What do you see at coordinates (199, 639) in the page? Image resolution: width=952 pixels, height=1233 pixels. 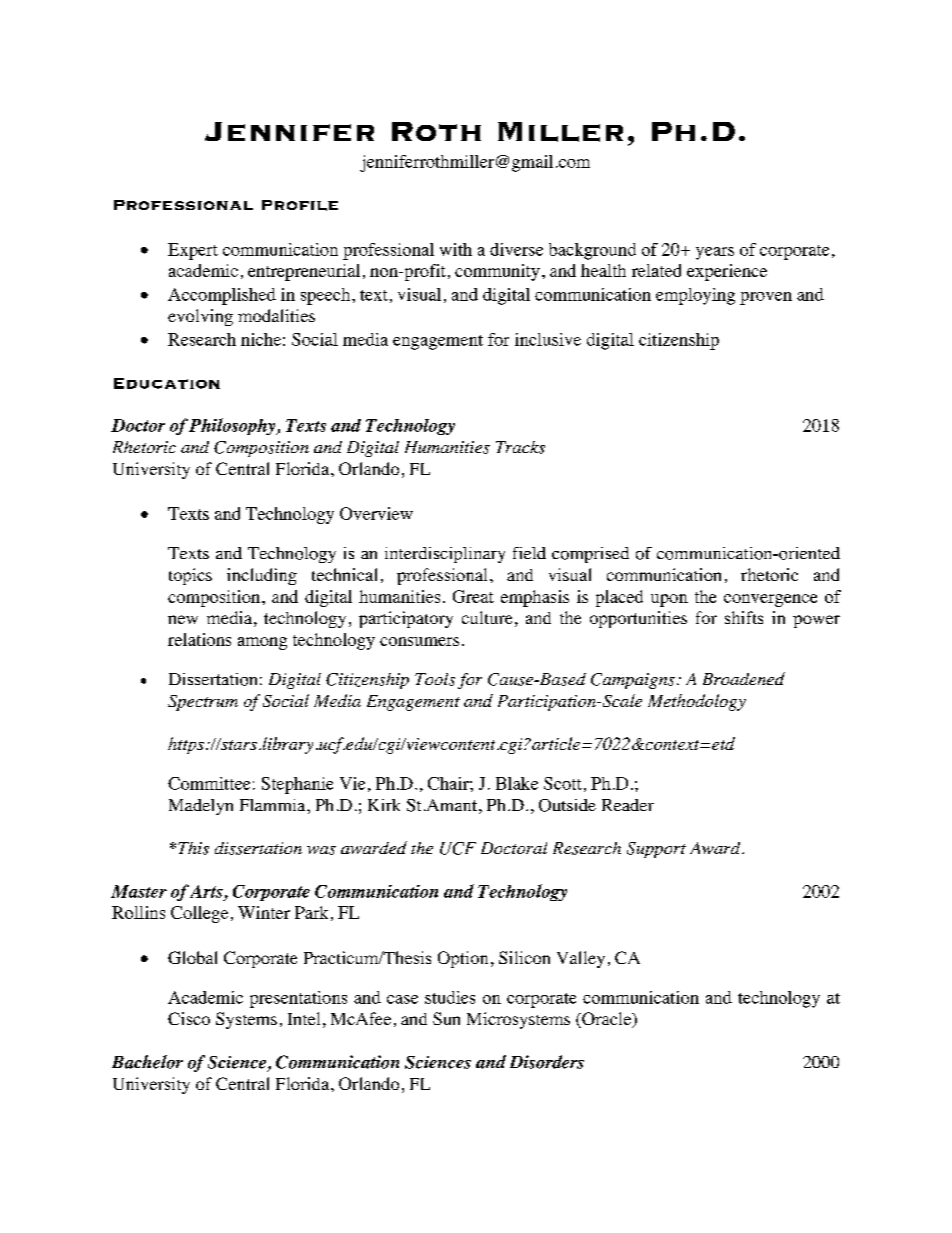 I see `relations` at bounding box center [199, 639].
